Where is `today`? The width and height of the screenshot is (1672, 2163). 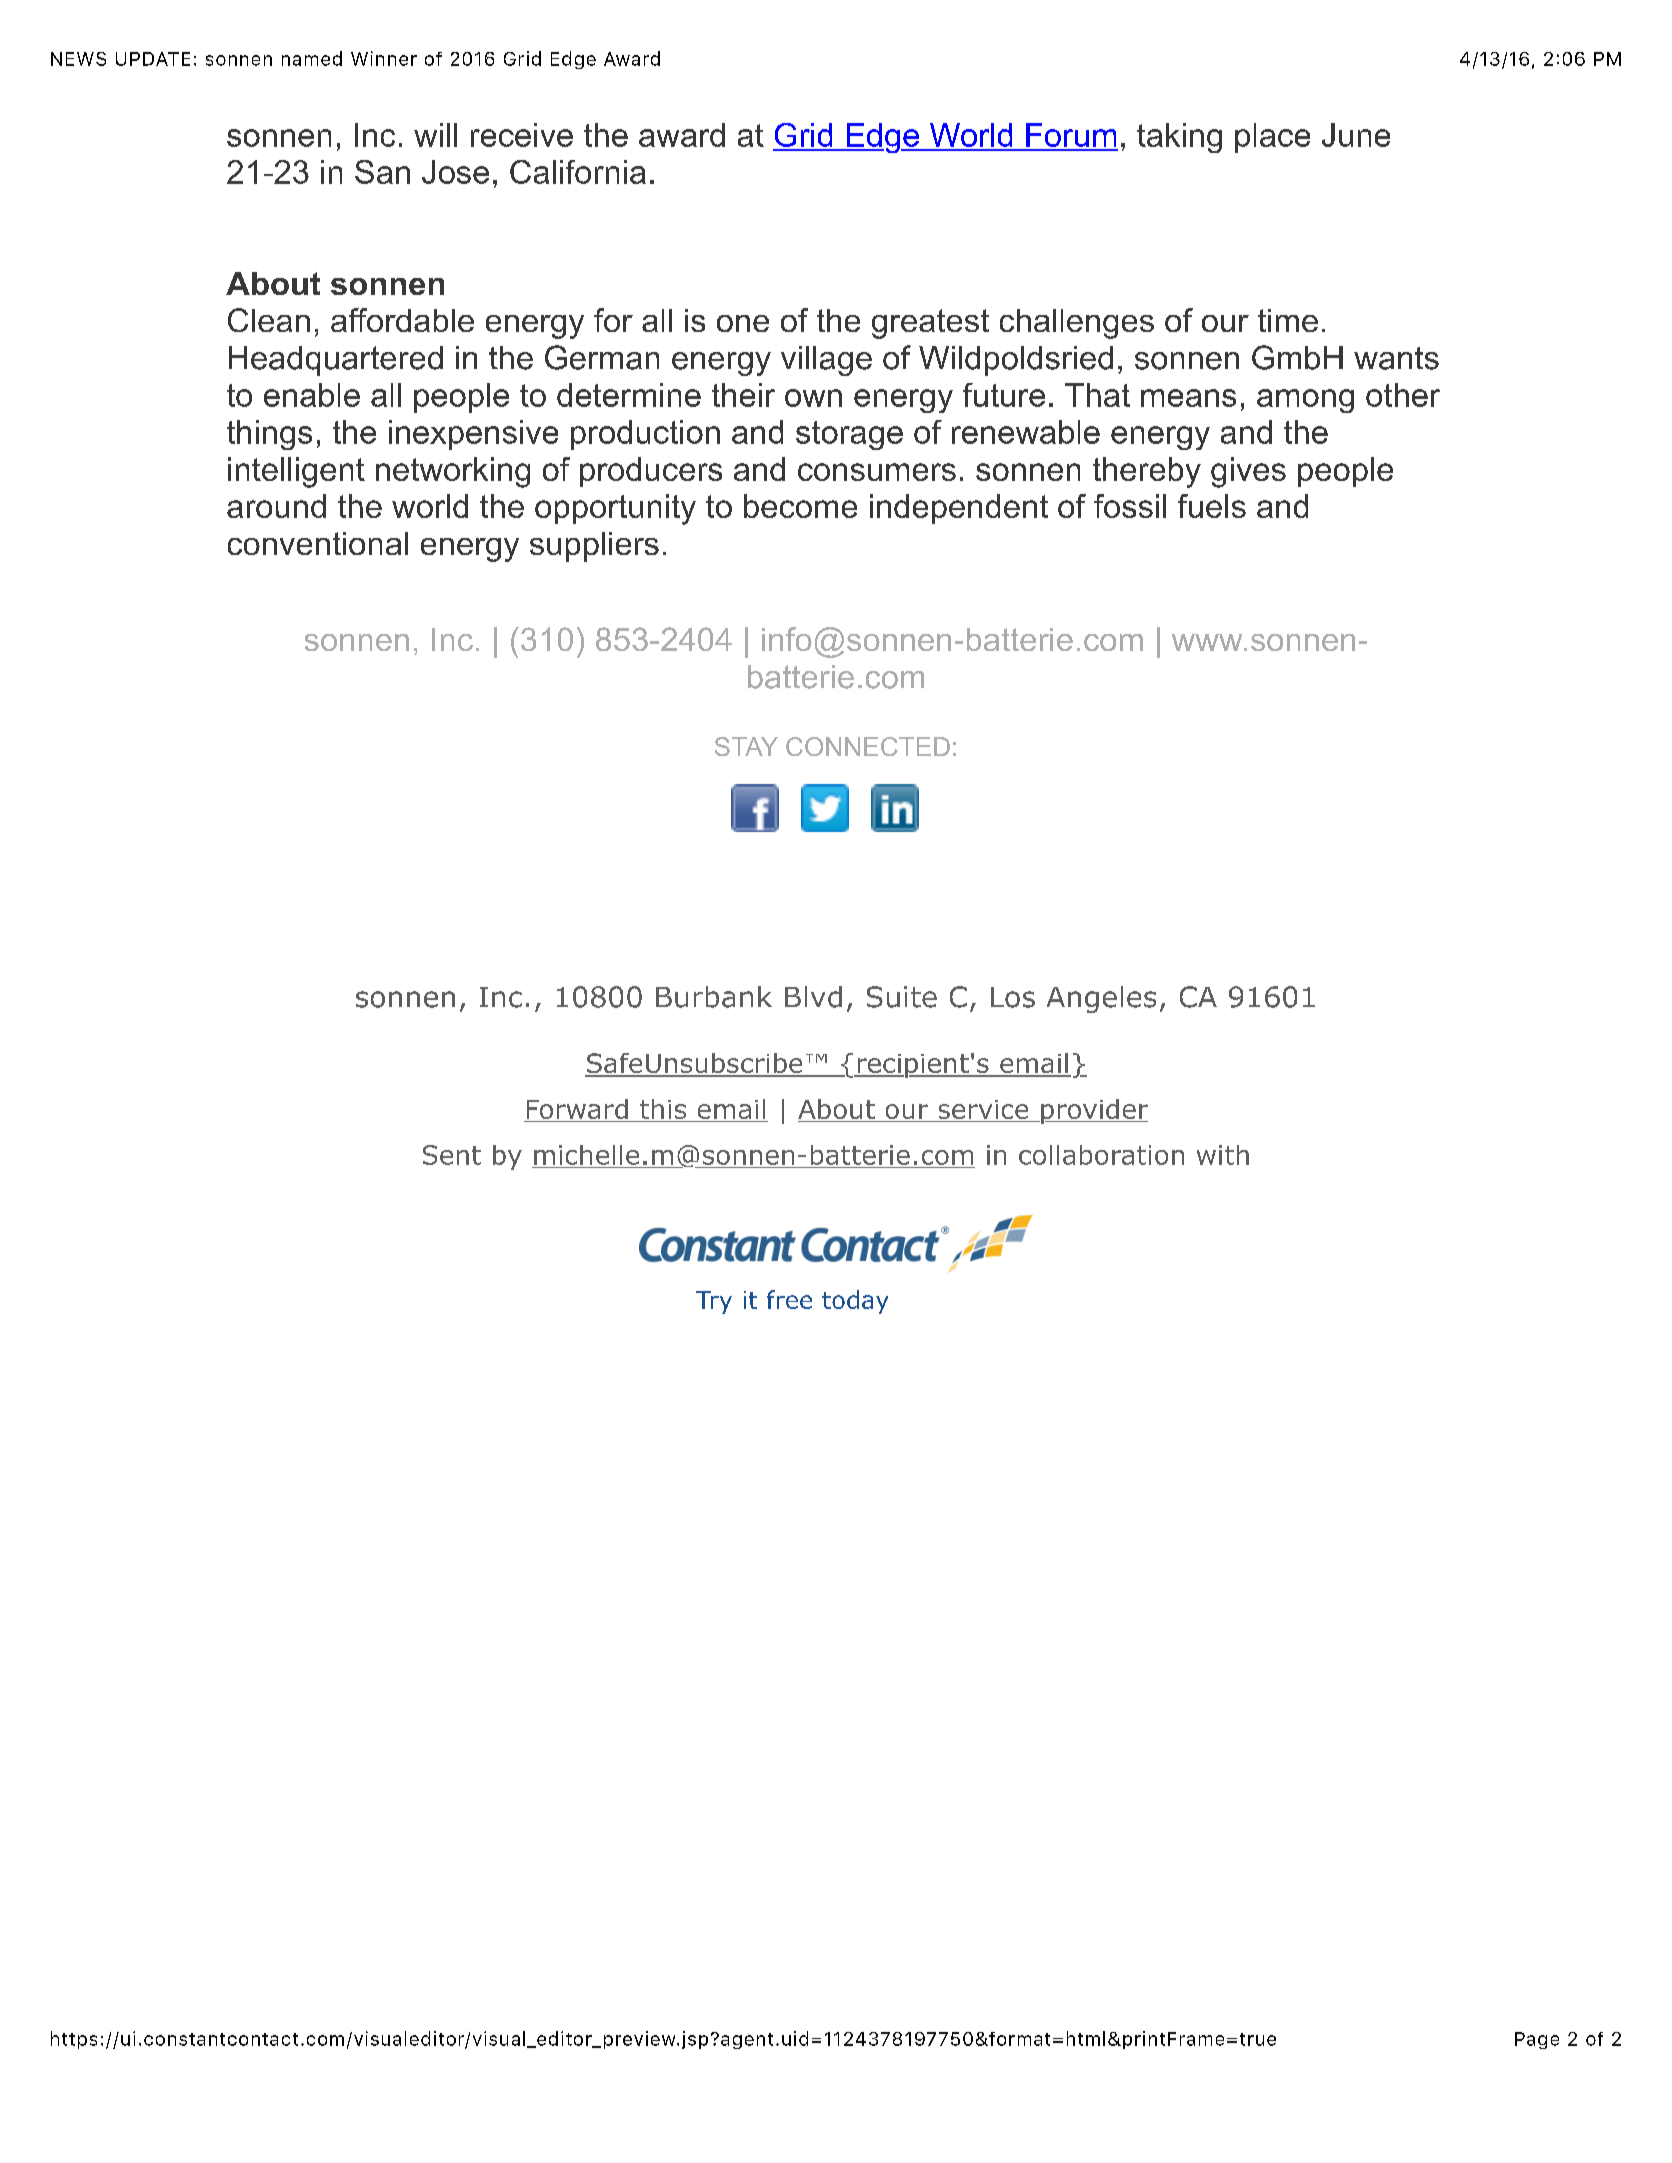
today is located at coordinates (855, 1302).
